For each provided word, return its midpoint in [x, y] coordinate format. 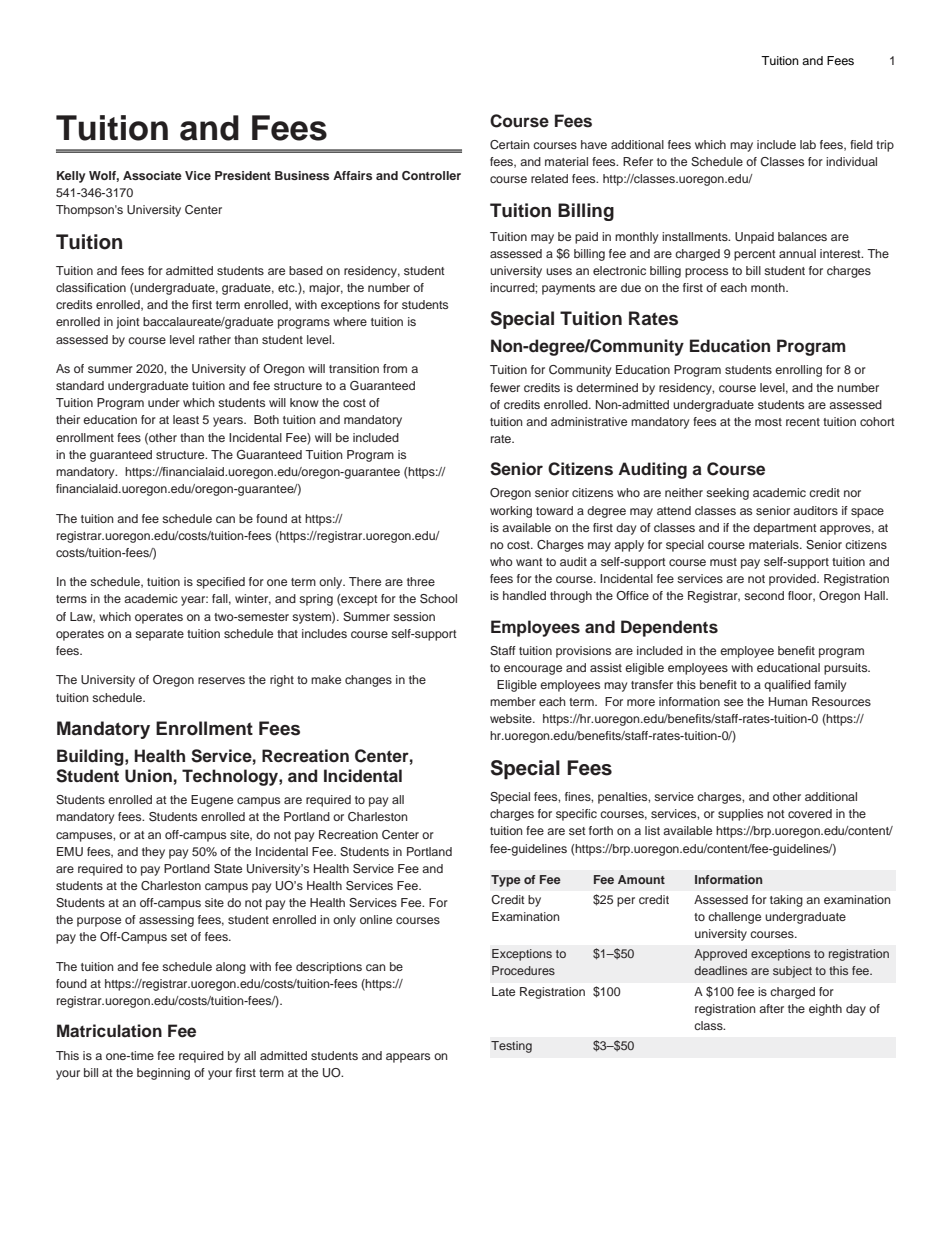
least [186, 419]
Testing [511, 1047]
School [438, 599]
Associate [152, 175]
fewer [505, 387]
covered [810, 813]
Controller [431, 176]
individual [851, 161]
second [764, 595]
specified [220, 583]
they [153, 853]
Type [506, 881]
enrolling [798, 371]
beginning [163, 1074]
